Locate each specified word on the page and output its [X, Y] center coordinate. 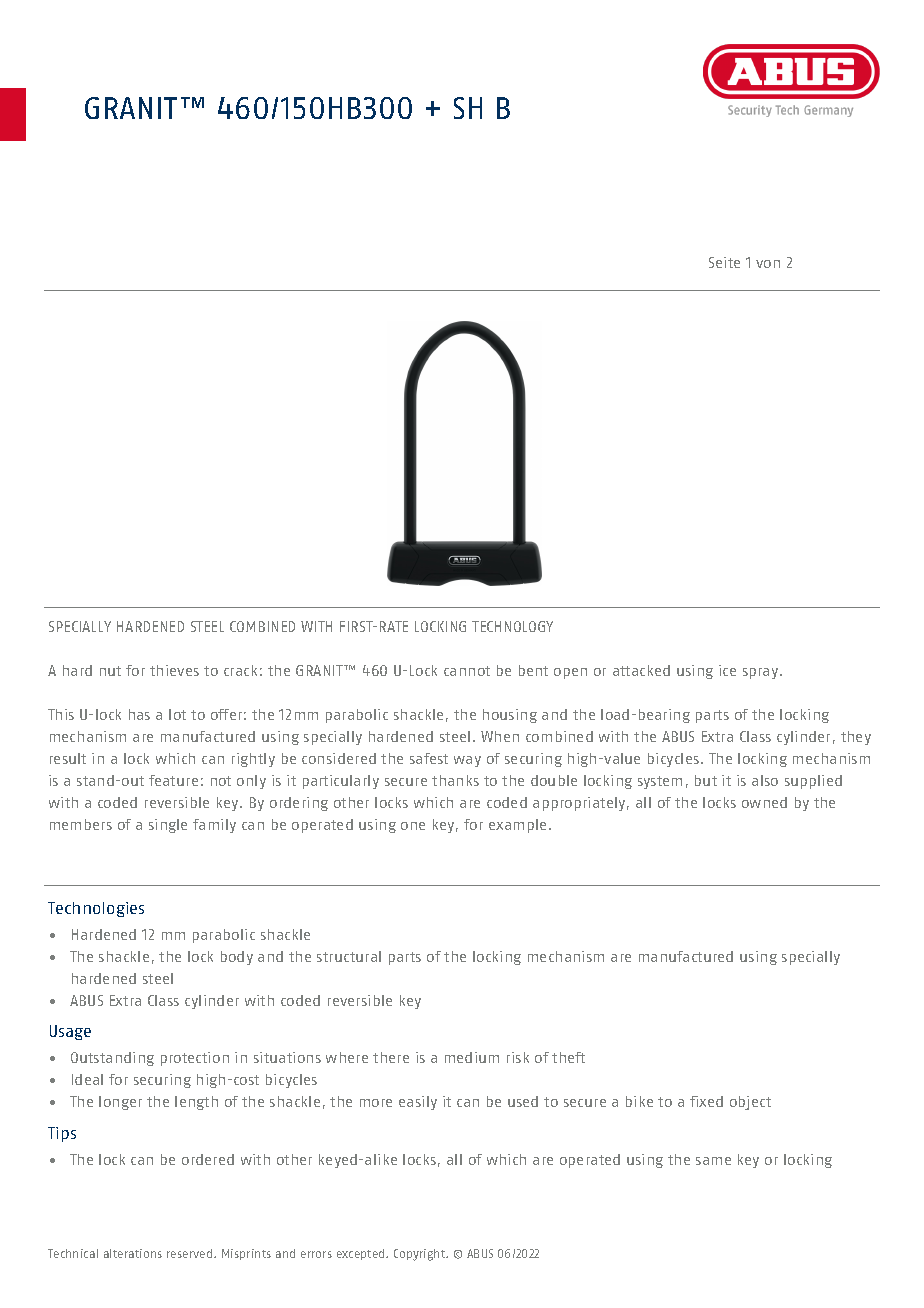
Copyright [421, 1255]
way [467, 761]
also [765, 780]
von [768, 264]
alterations [133, 1253]
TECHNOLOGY [512, 626]
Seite [724, 262]
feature [173, 780]
